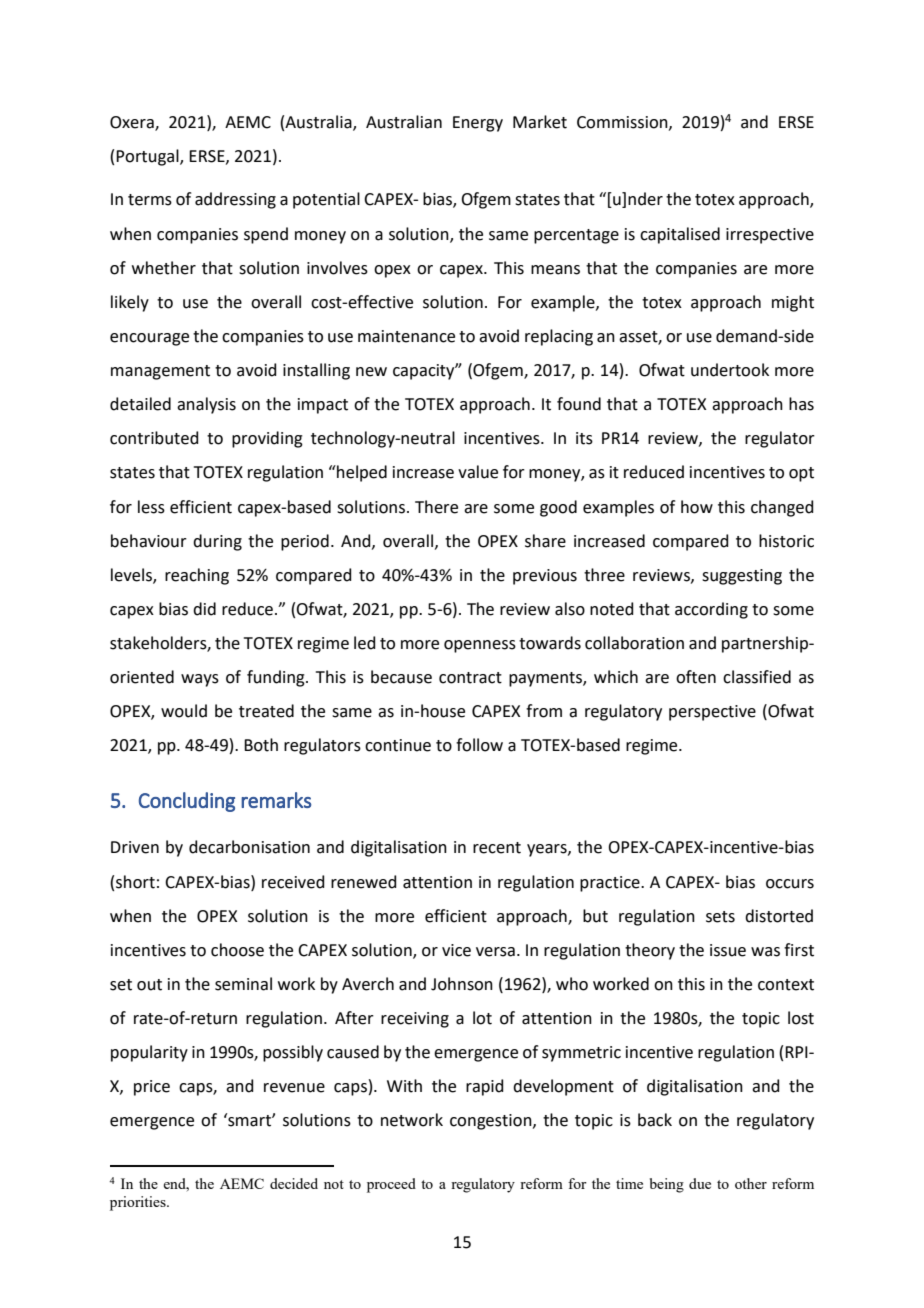 Image resolution: width=924 pixels, height=1308 pixels. Describe the element at coordinates (217, 542) in the screenshot. I see `during` at that location.
